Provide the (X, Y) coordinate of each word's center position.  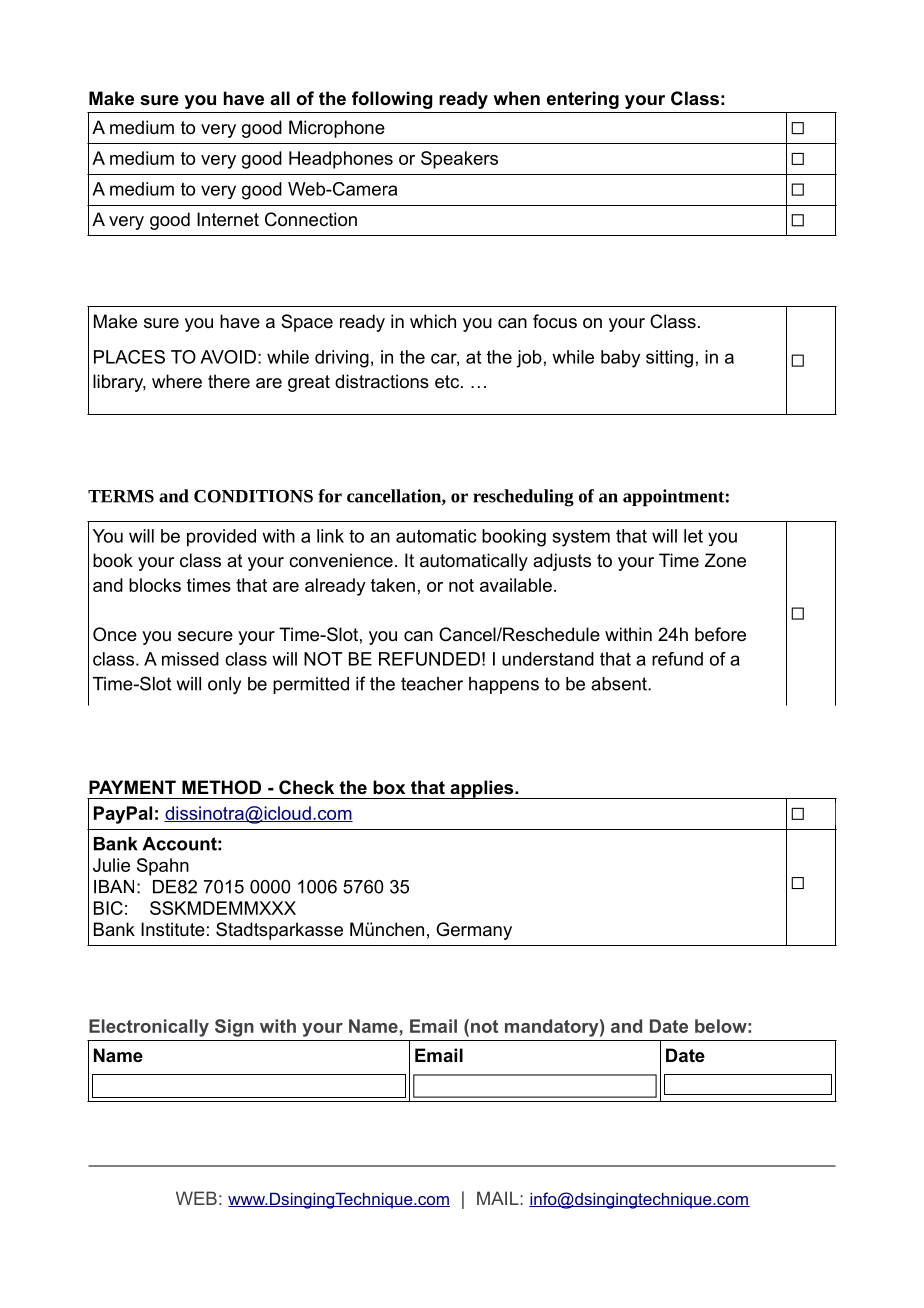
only (224, 685)
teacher (432, 684)
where (177, 381)
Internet (228, 219)
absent (620, 684)
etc (447, 382)
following (392, 100)
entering (583, 100)
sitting (669, 359)
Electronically (149, 1028)
